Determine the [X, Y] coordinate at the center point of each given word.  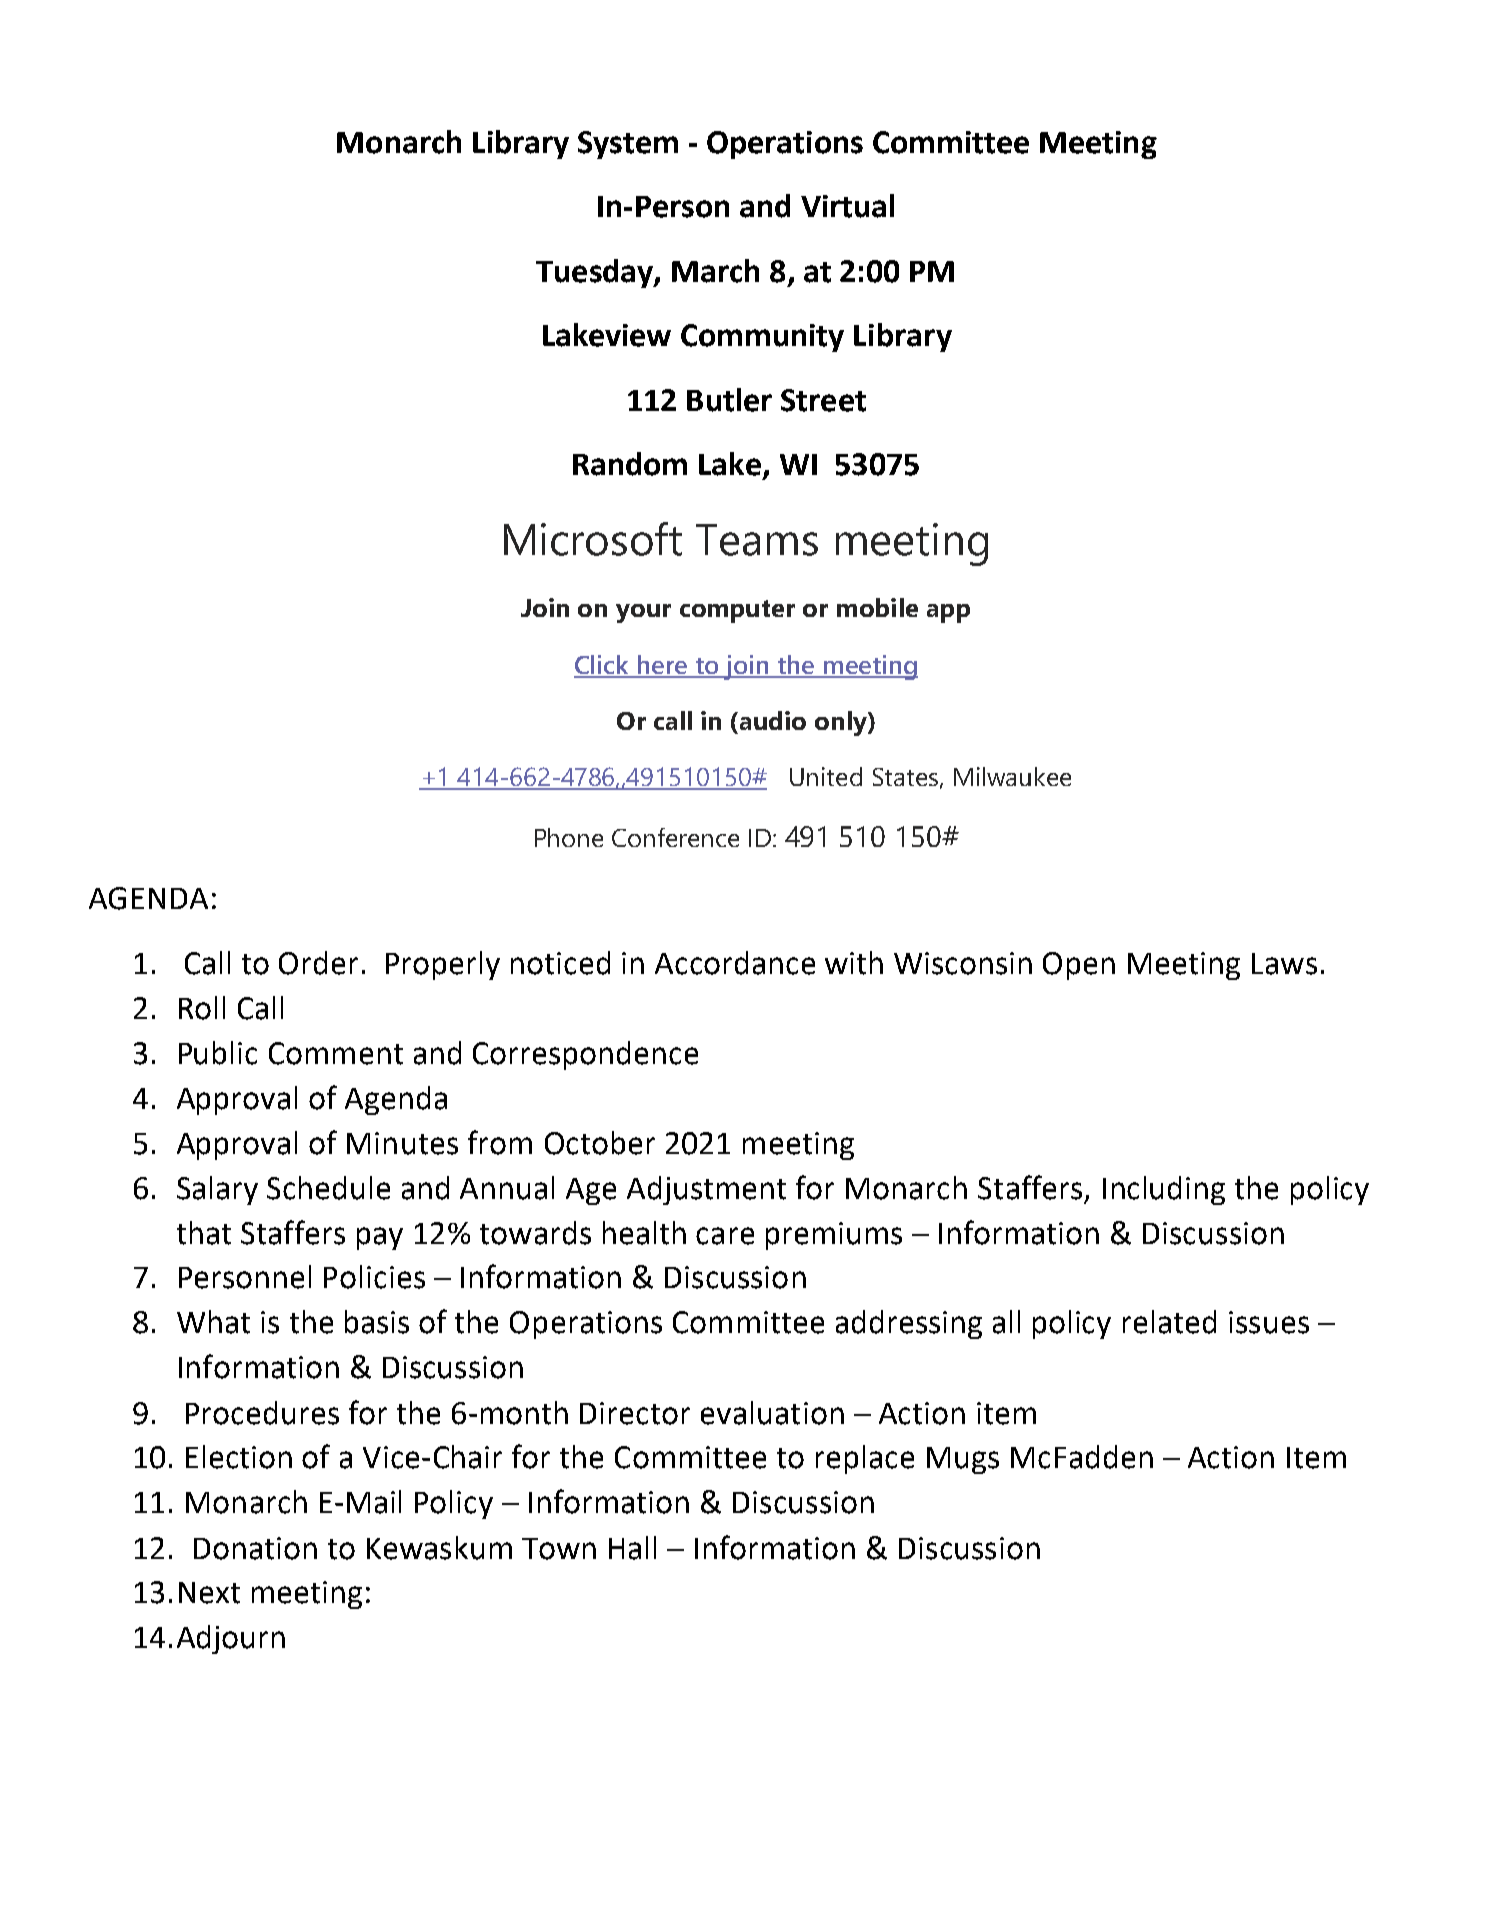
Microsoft [593, 539]
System [628, 145]
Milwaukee [1012, 776]
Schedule [328, 1188]
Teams [757, 540]
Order [318, 963]
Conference [675, 837]
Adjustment [706, 1190]
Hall [632, 1548]
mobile [877, 607]
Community [762, 338]
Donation [255, 1548]
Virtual [847, 206]
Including [1164, 1190]
